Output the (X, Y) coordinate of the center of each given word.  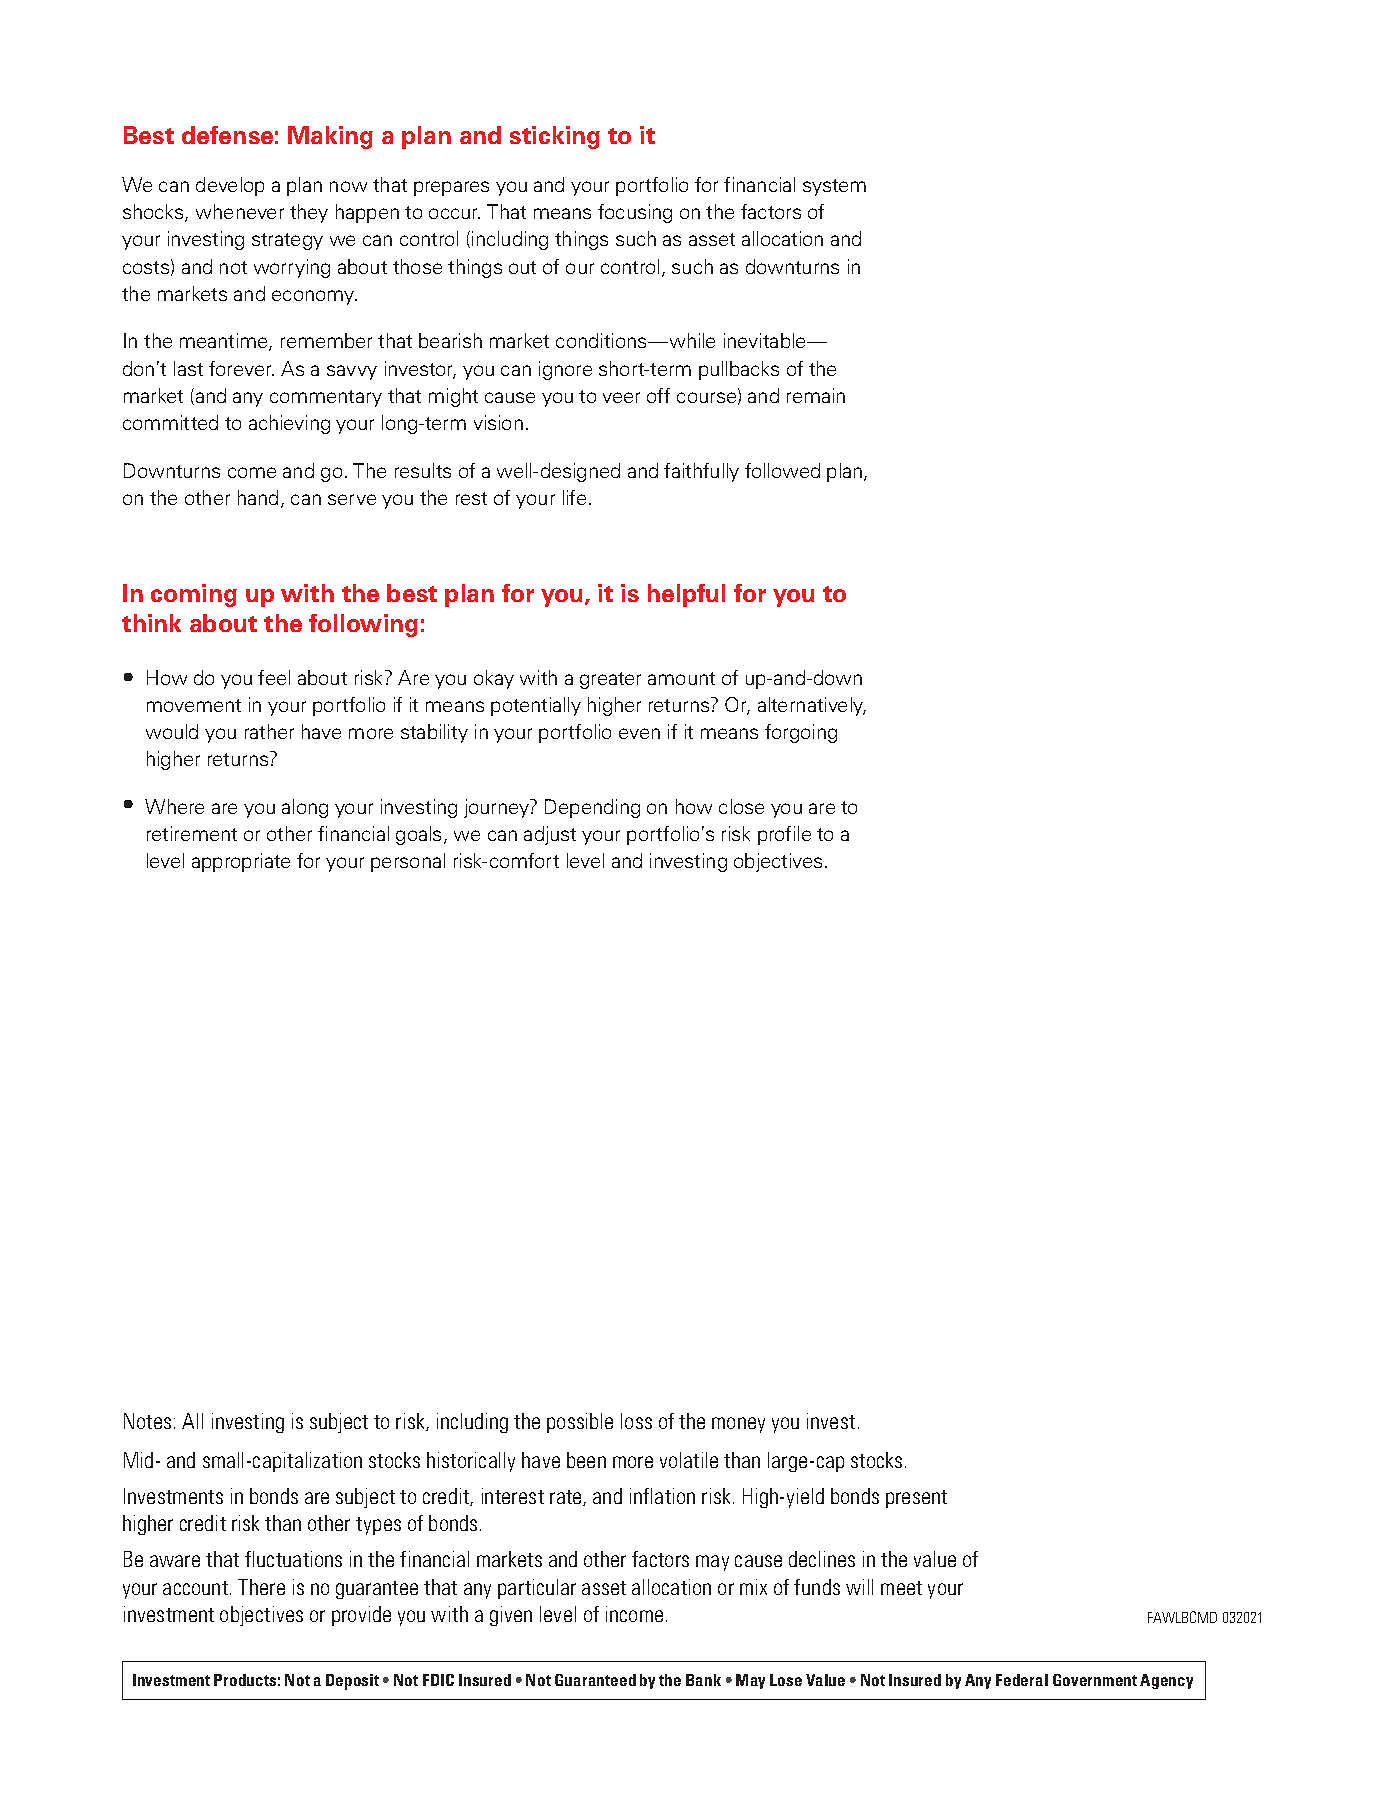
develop (230, 186)
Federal (1022, 1680)
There (261, 1587)
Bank (703, 1680)
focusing (635, 213)
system (834, 187)
